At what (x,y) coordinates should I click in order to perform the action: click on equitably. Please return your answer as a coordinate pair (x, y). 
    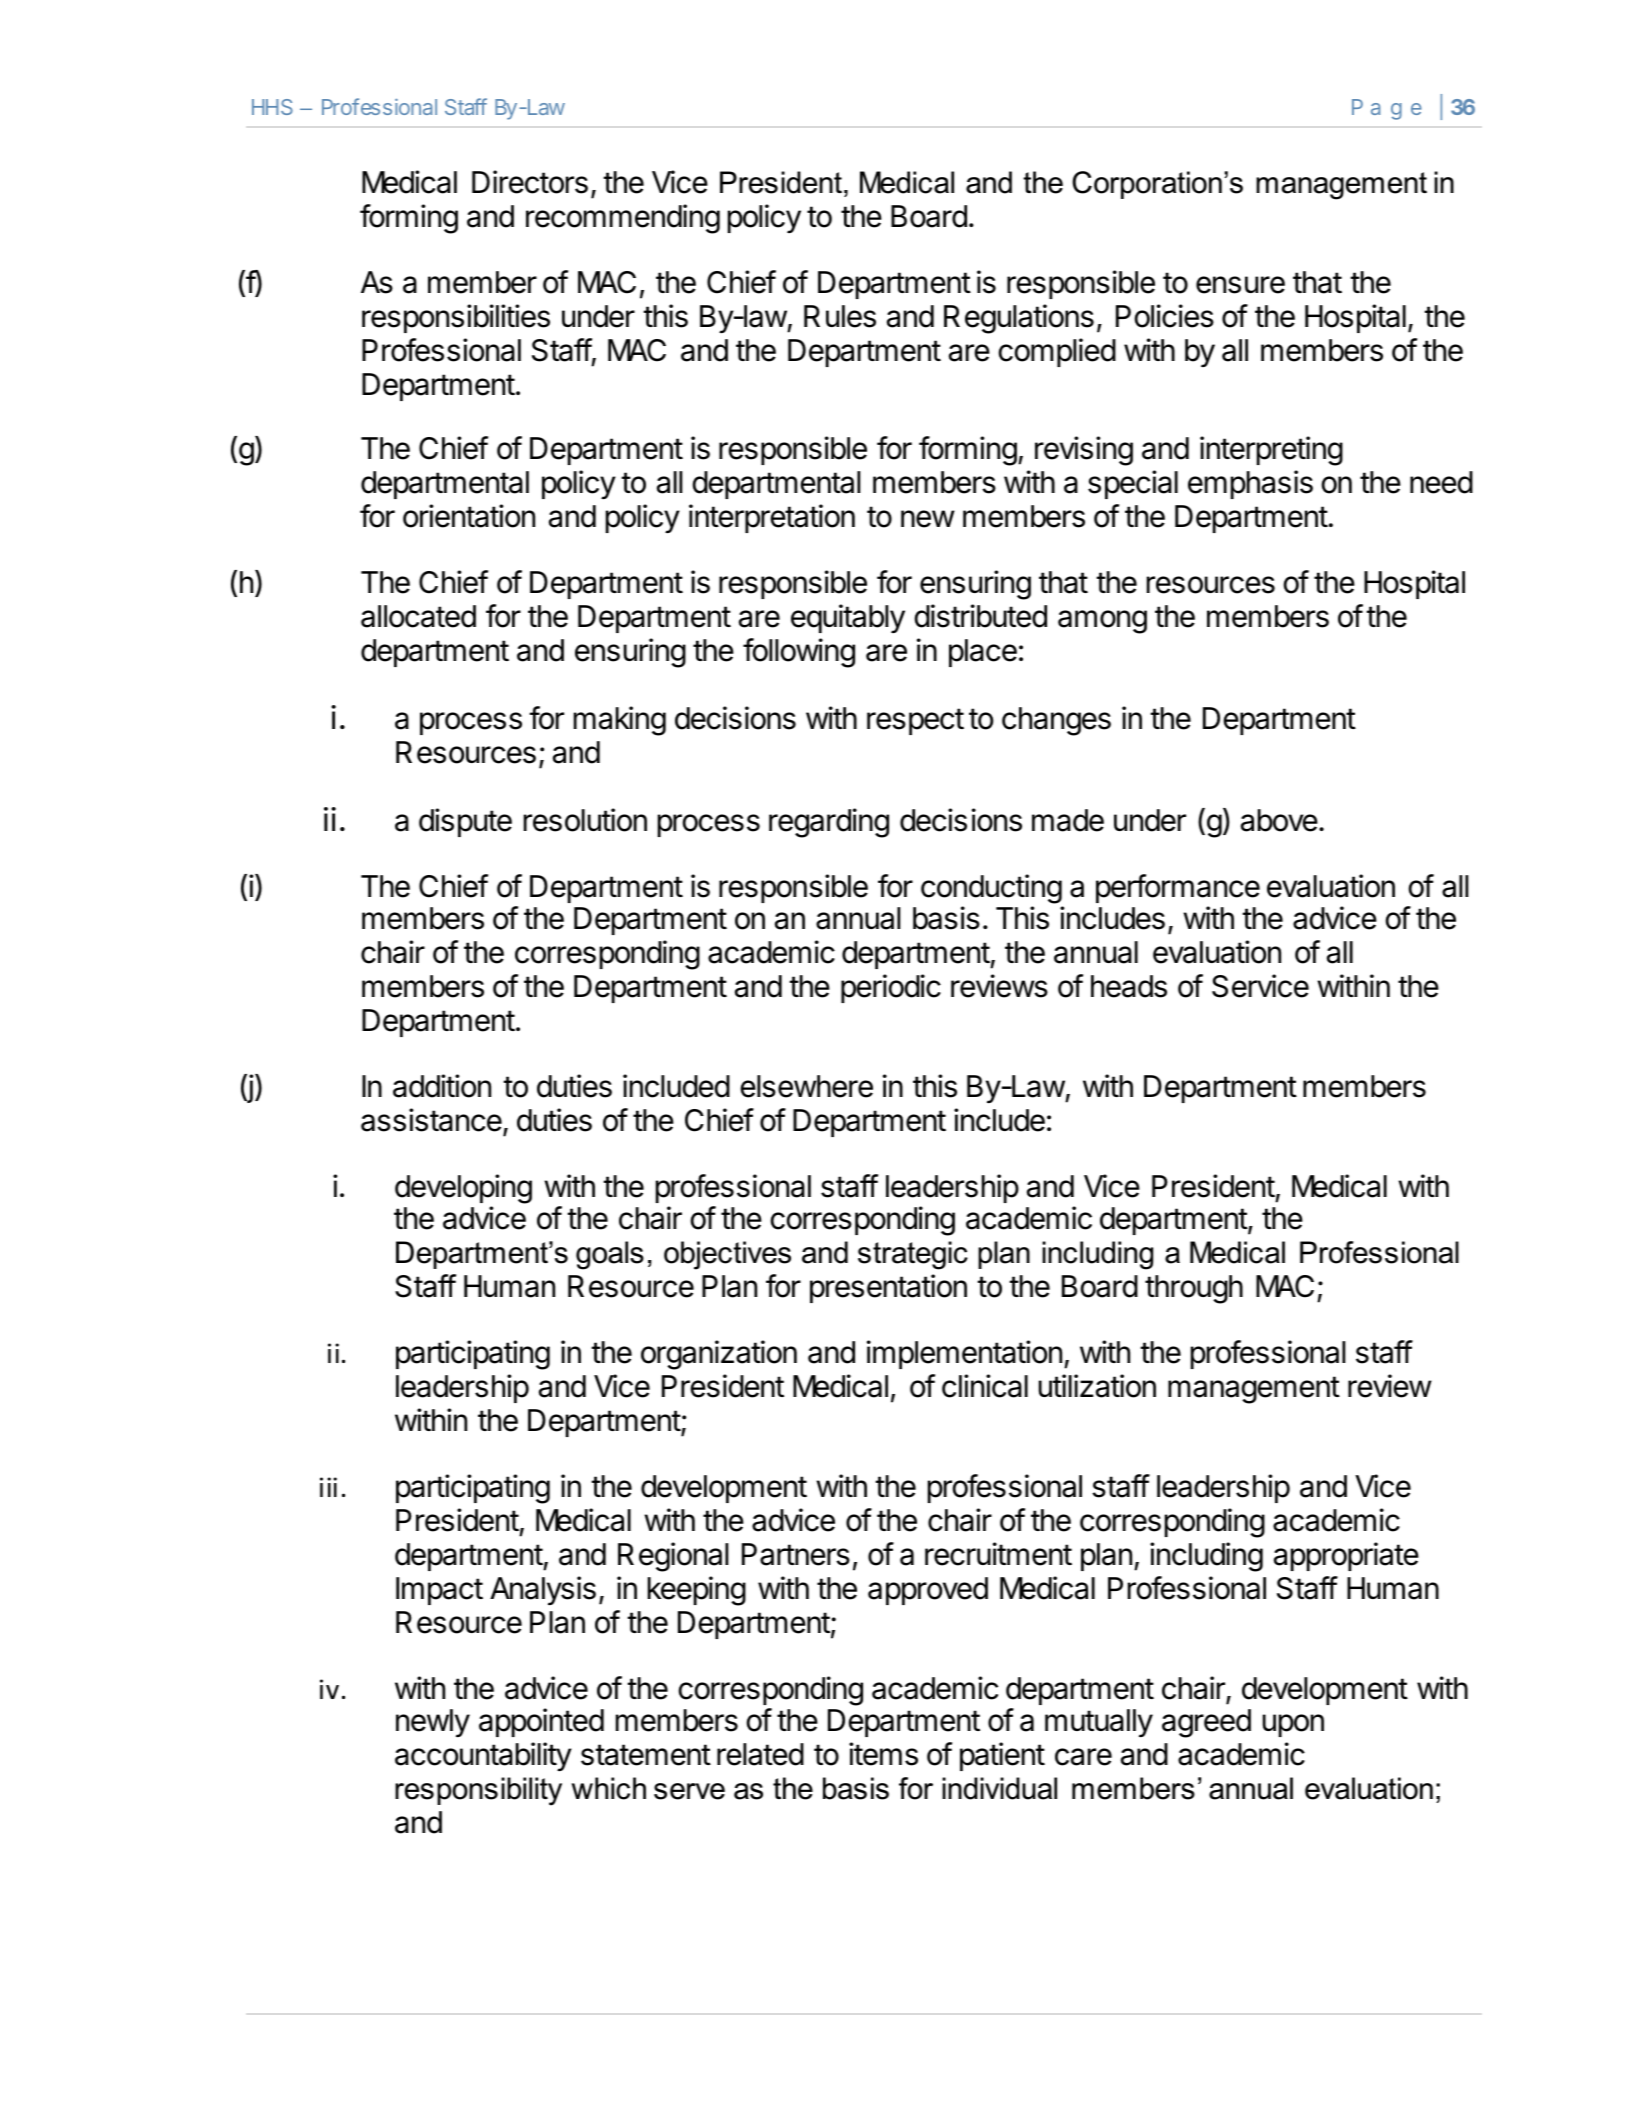
    Looking at the image, I should click on (848, 618).
